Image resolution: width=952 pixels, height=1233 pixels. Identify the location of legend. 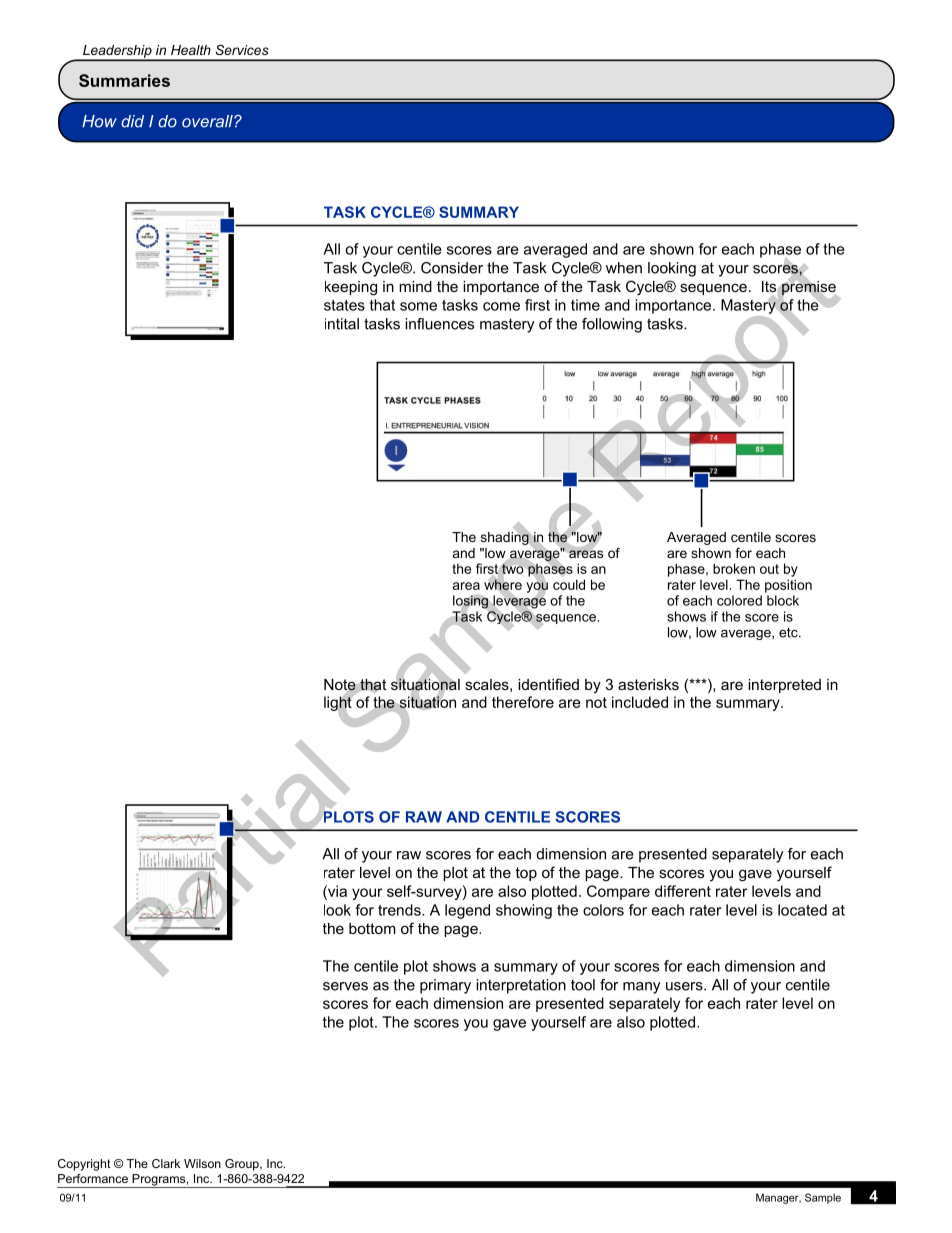
(467, 911).
